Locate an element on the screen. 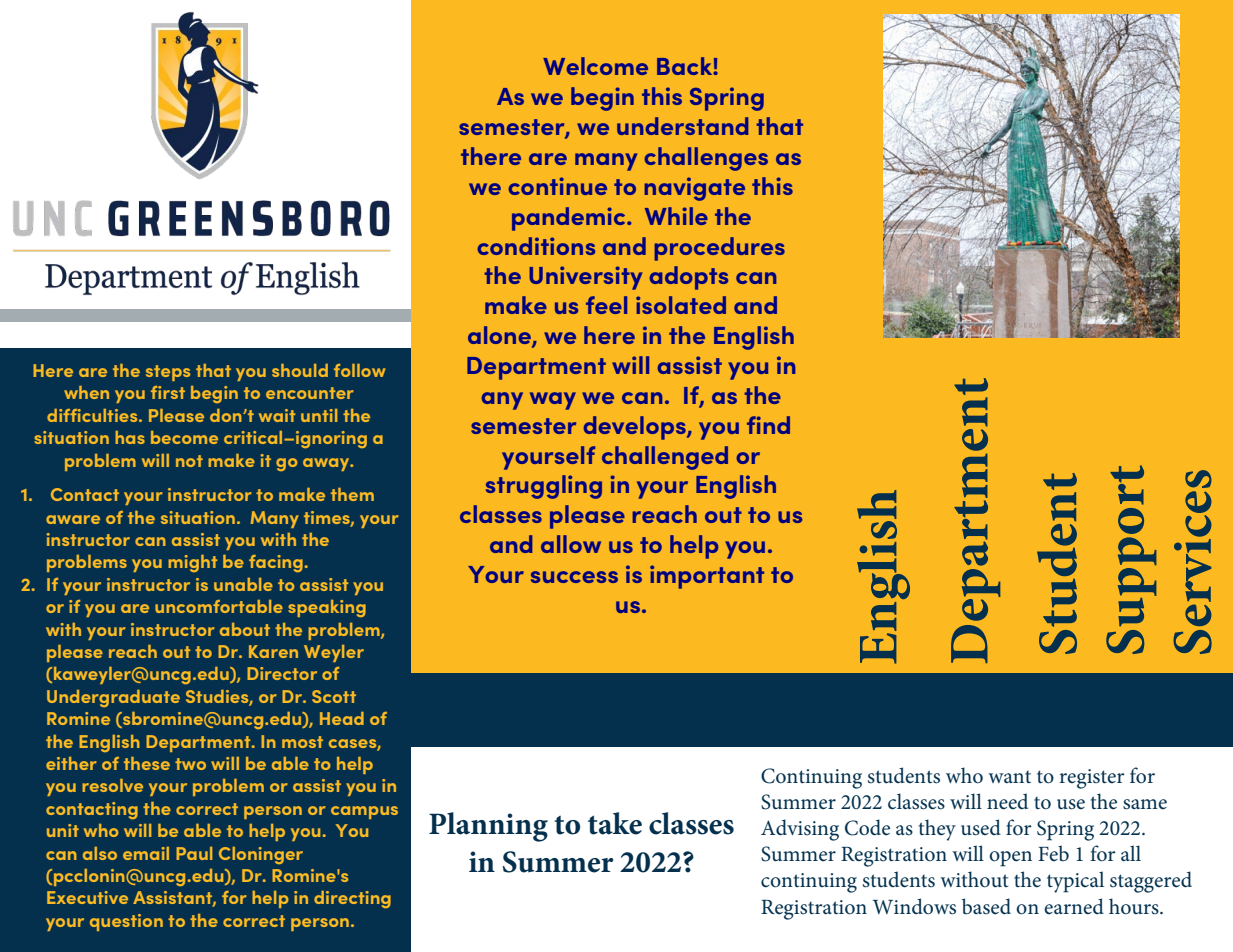 This screenshot has height=952, width=1233. challenges is located at coordinates (706, 159).
